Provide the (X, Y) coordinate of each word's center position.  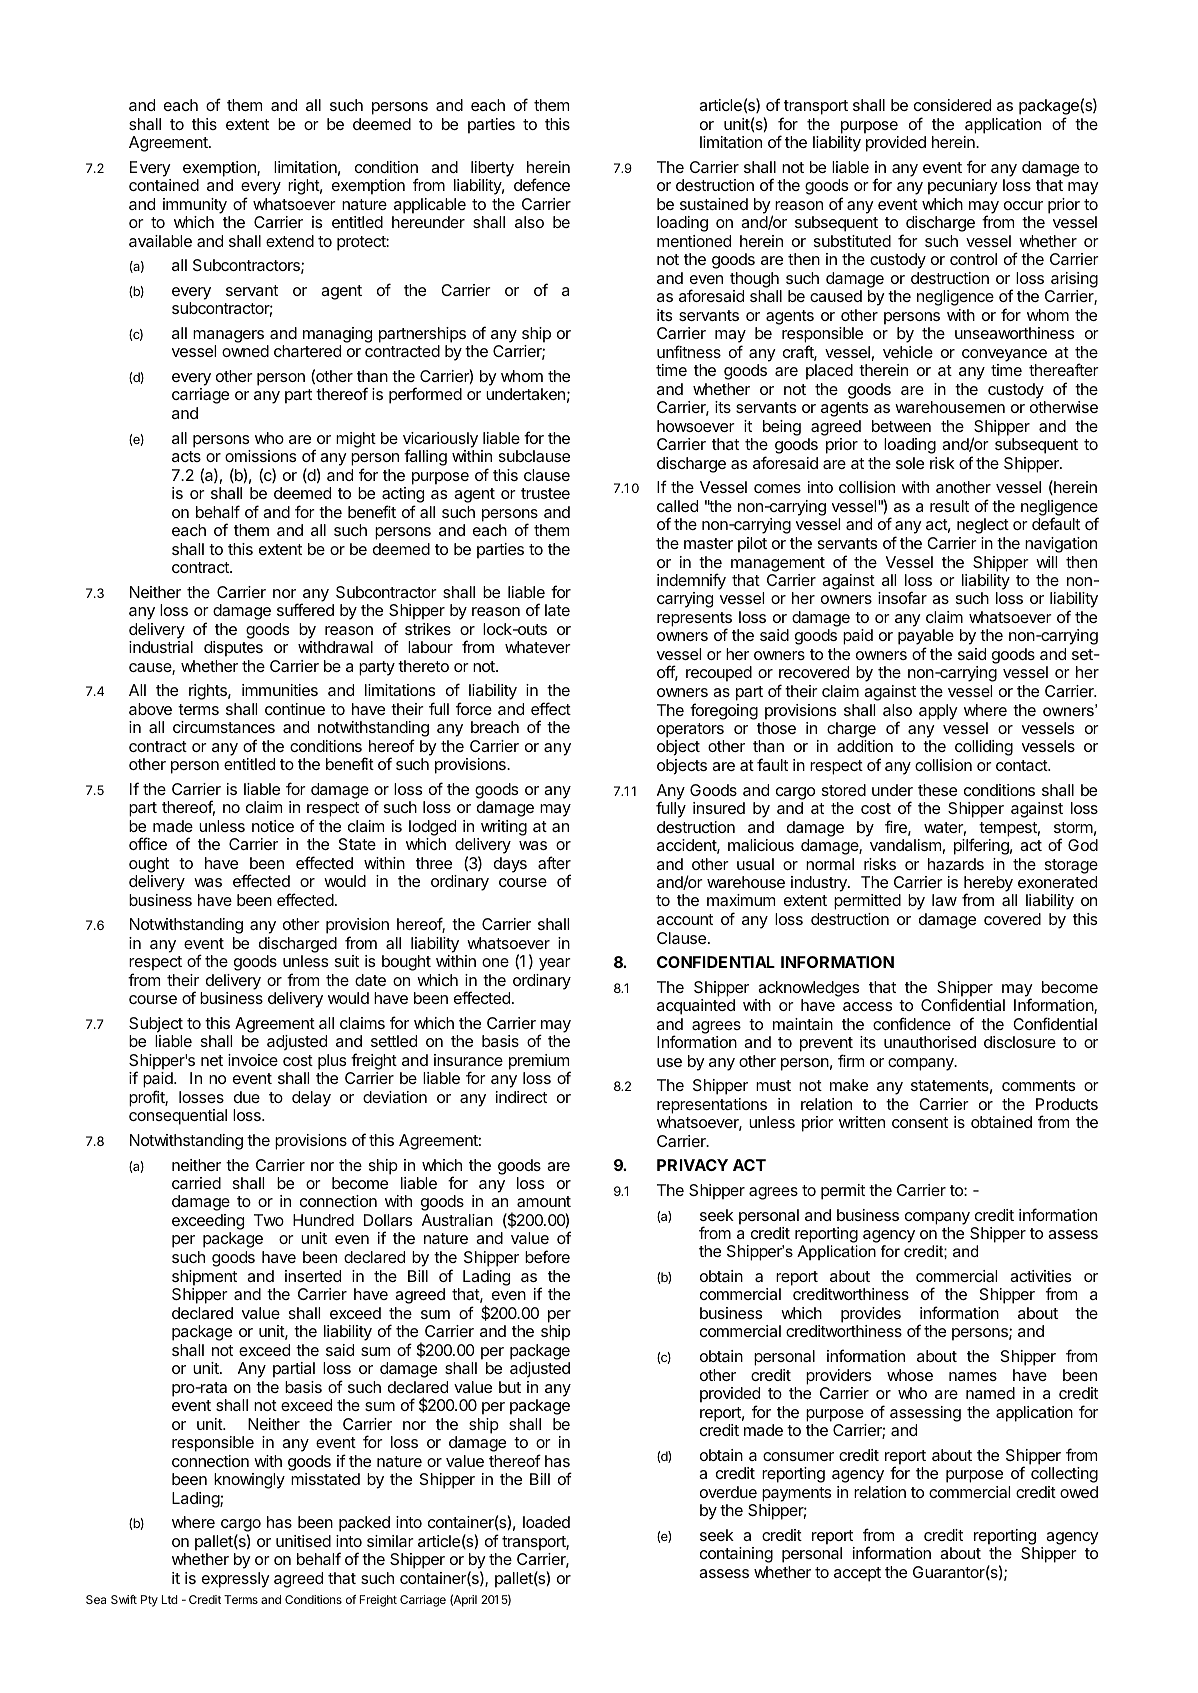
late (557, 610)
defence (542, 184)
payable (926, 638)
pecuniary (963, 187)
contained (164, 185)
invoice (253, 1060)
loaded (546, 1522)
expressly (236, 1580)
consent (920, 1122)
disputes (233, 649)
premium (540, 1063)
